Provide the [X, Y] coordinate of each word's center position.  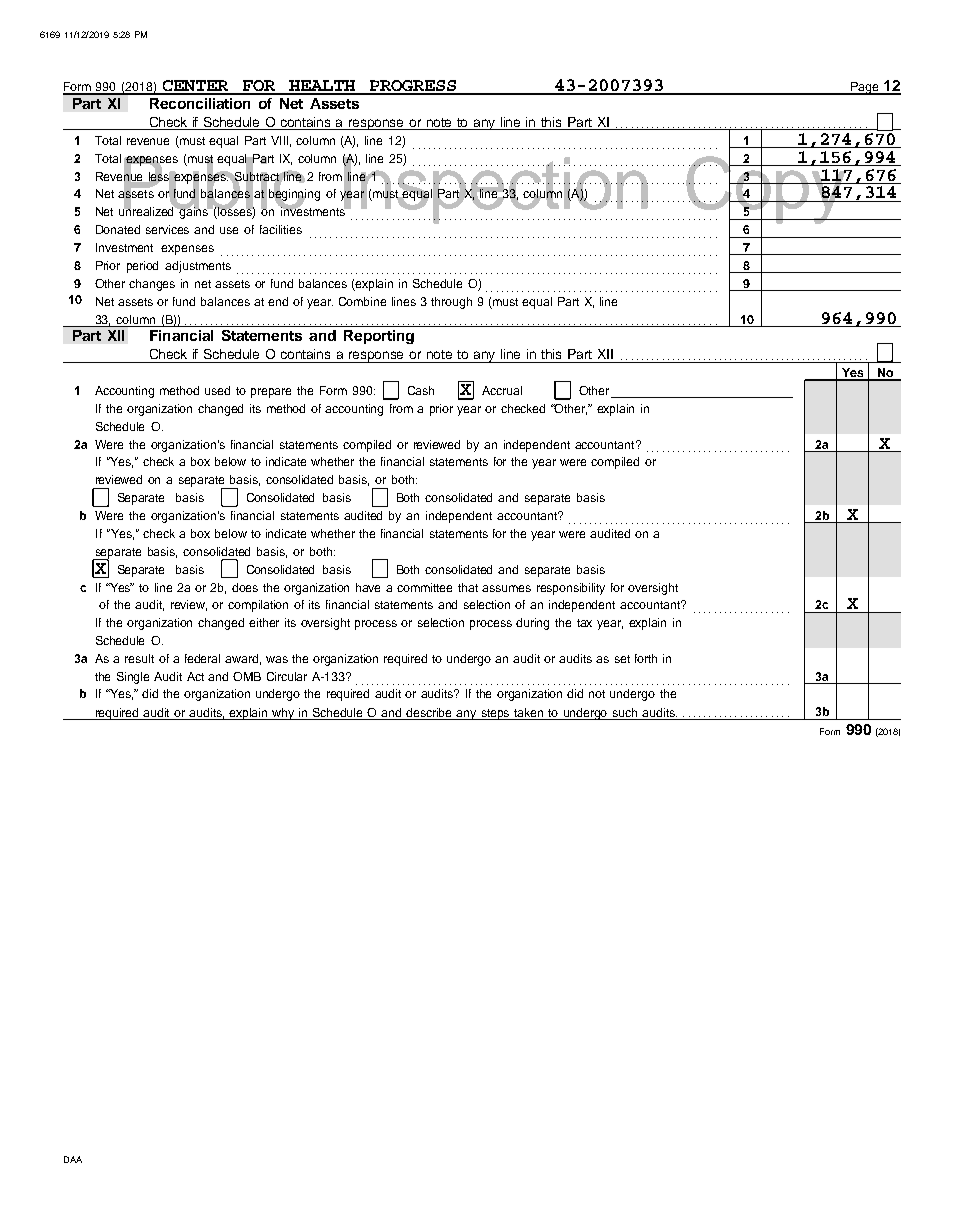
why [284, 714]
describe [428, 712]
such [625, 712]
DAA [73, 1159]
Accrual [502, 390]
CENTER [195, 87]
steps [496, 714]
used [217, 390]
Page [865, 88]
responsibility [571, 589]
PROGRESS [412, 87]
